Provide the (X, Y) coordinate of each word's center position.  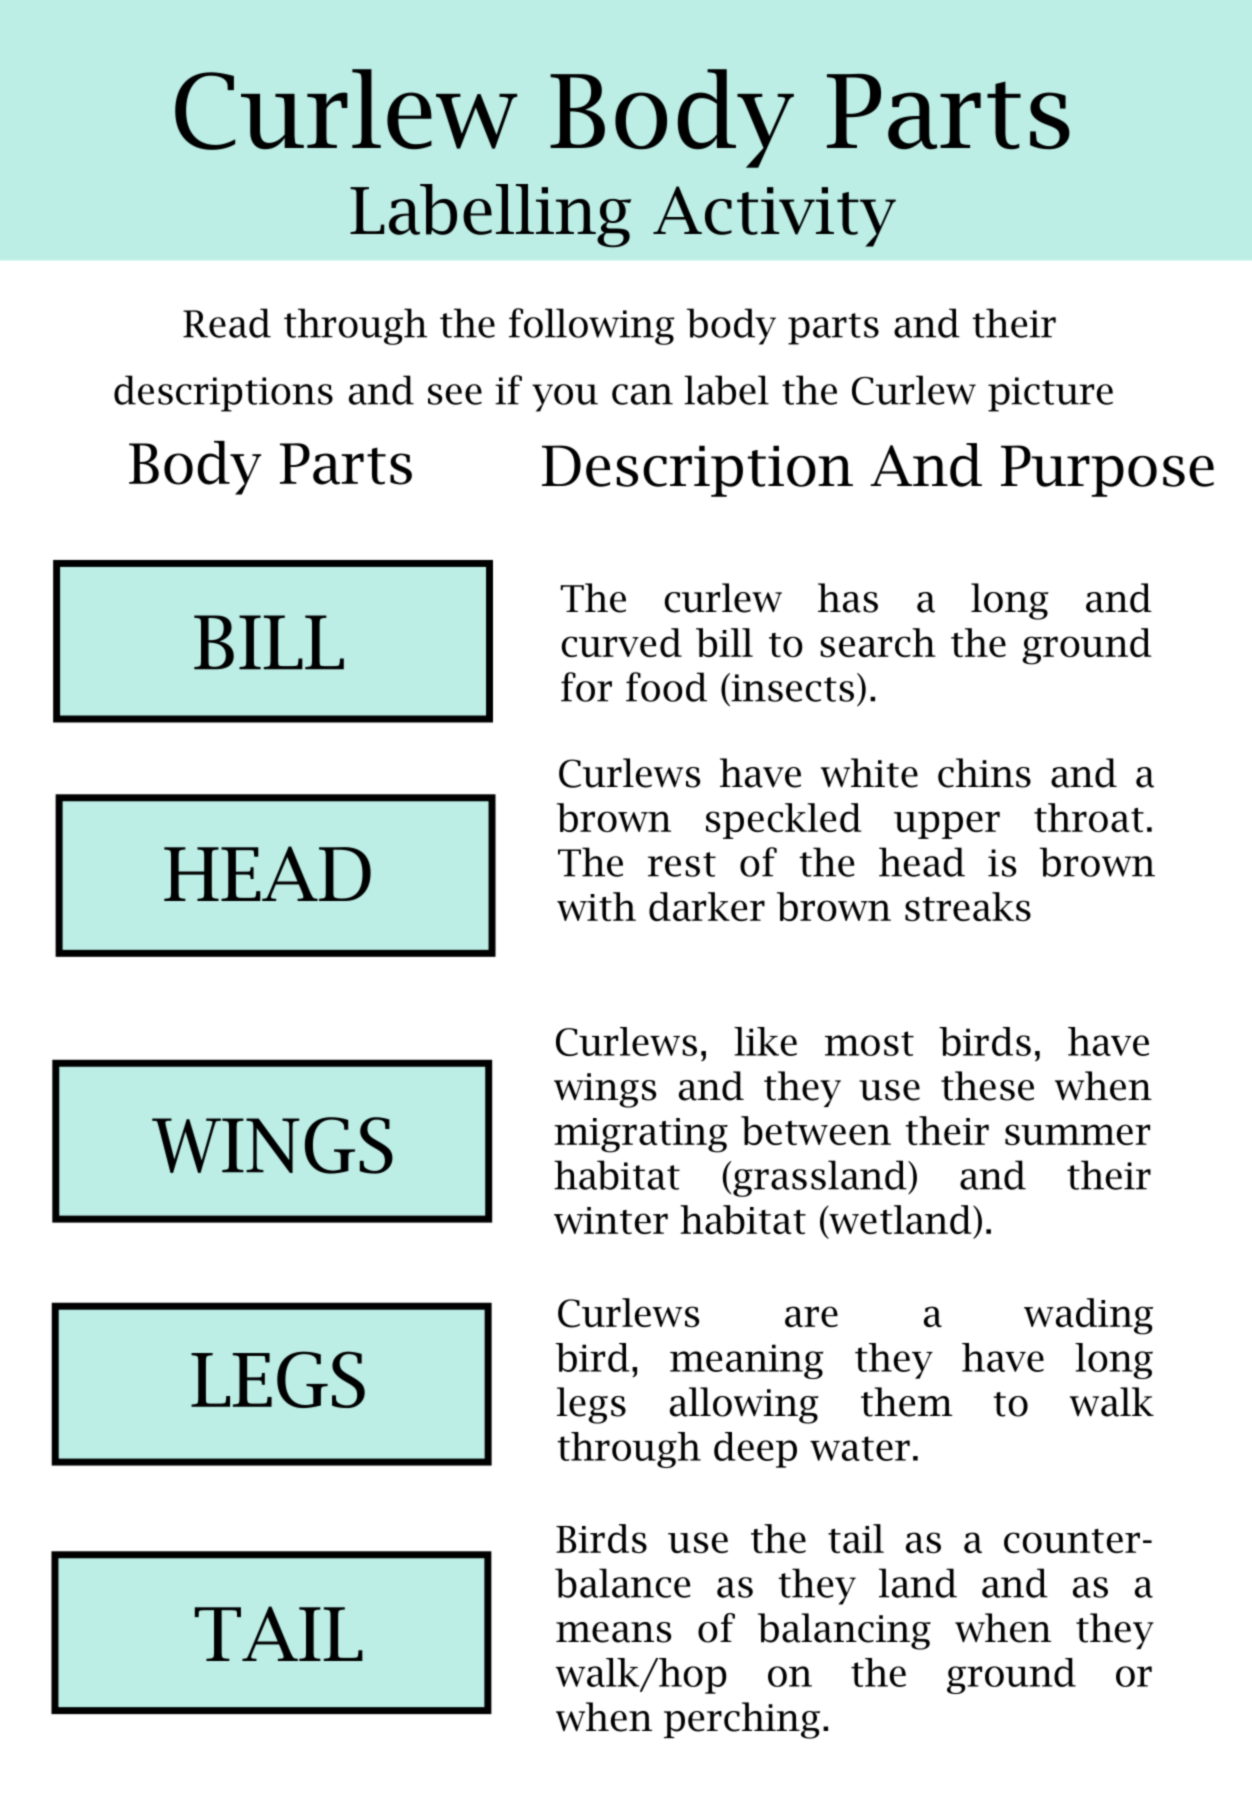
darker (707, 906)
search (878, 642)
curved (621, 642)
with (596, 906)
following (592, 326)
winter (611, 1220)
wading (1088, 1316)
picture (1050, 394)
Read (227, 323)
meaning (746, 1361)
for (586, 687)
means (614, 1632)
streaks (968, 906)
